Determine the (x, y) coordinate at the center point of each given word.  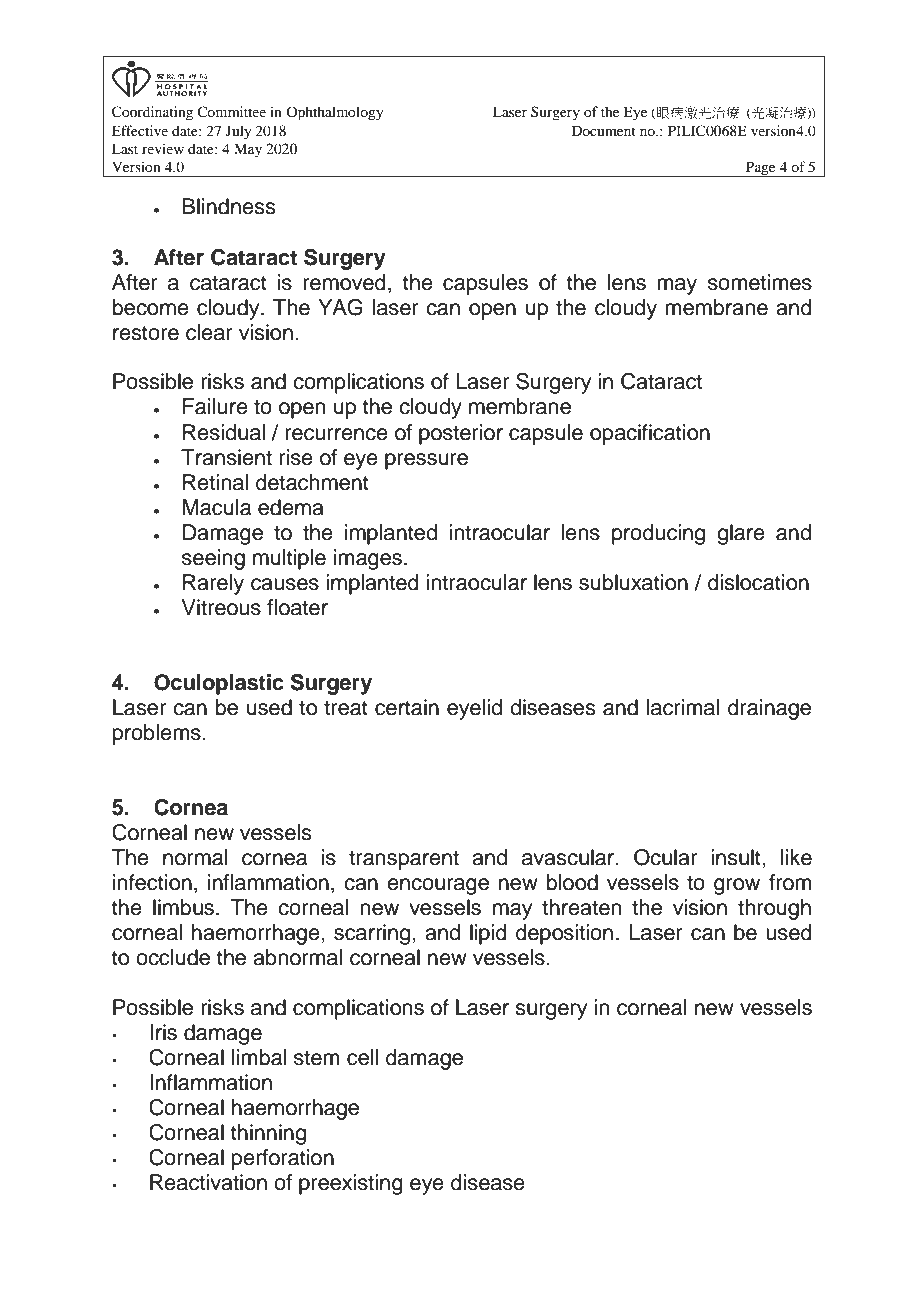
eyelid (474, 709)
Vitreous (221, 607)
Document (604, 130)
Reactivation (208, 1182)
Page (761, 169)
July (238, 132)
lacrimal (683, 707)
